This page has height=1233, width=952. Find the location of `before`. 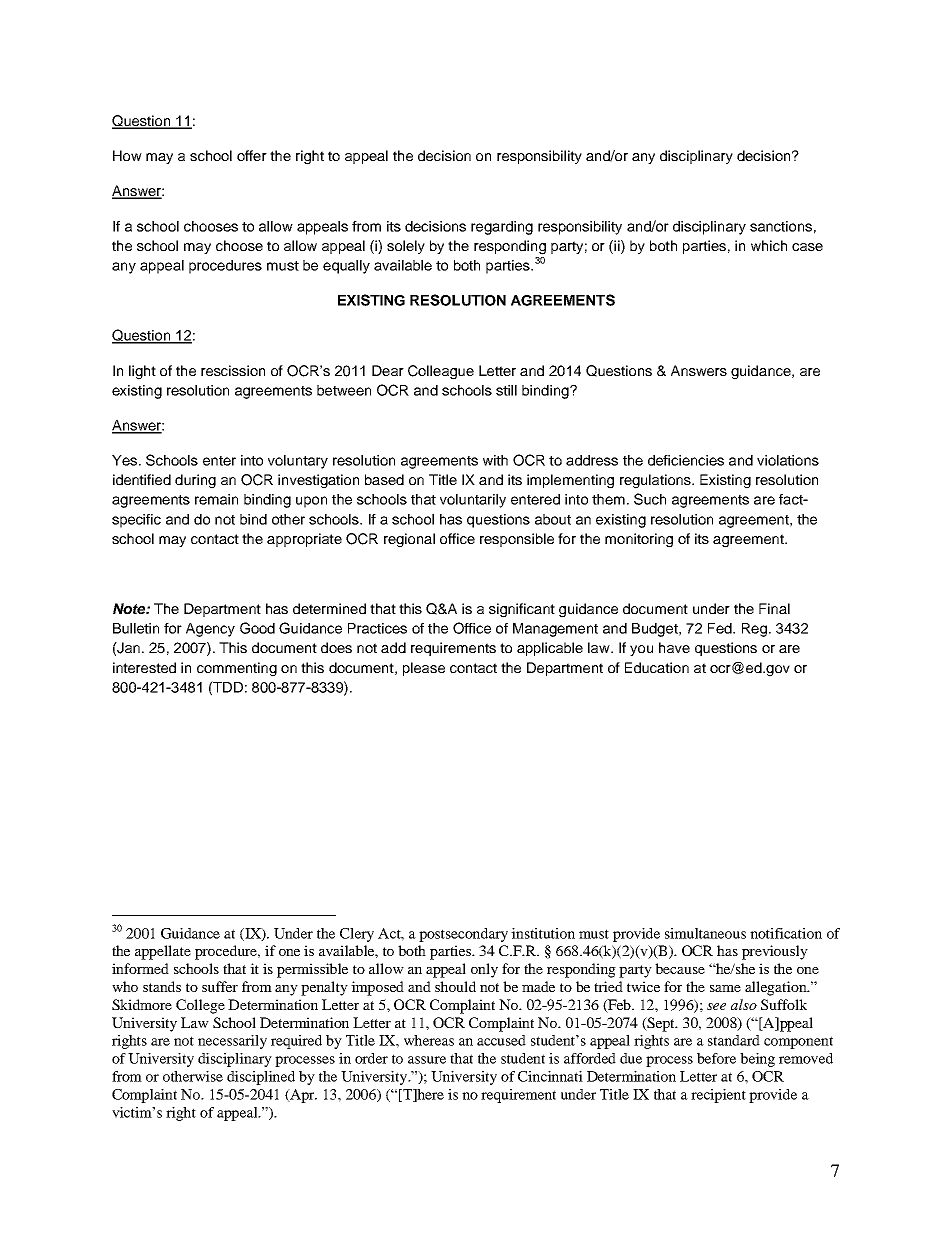

before is located at coordinates (716, 1058).
